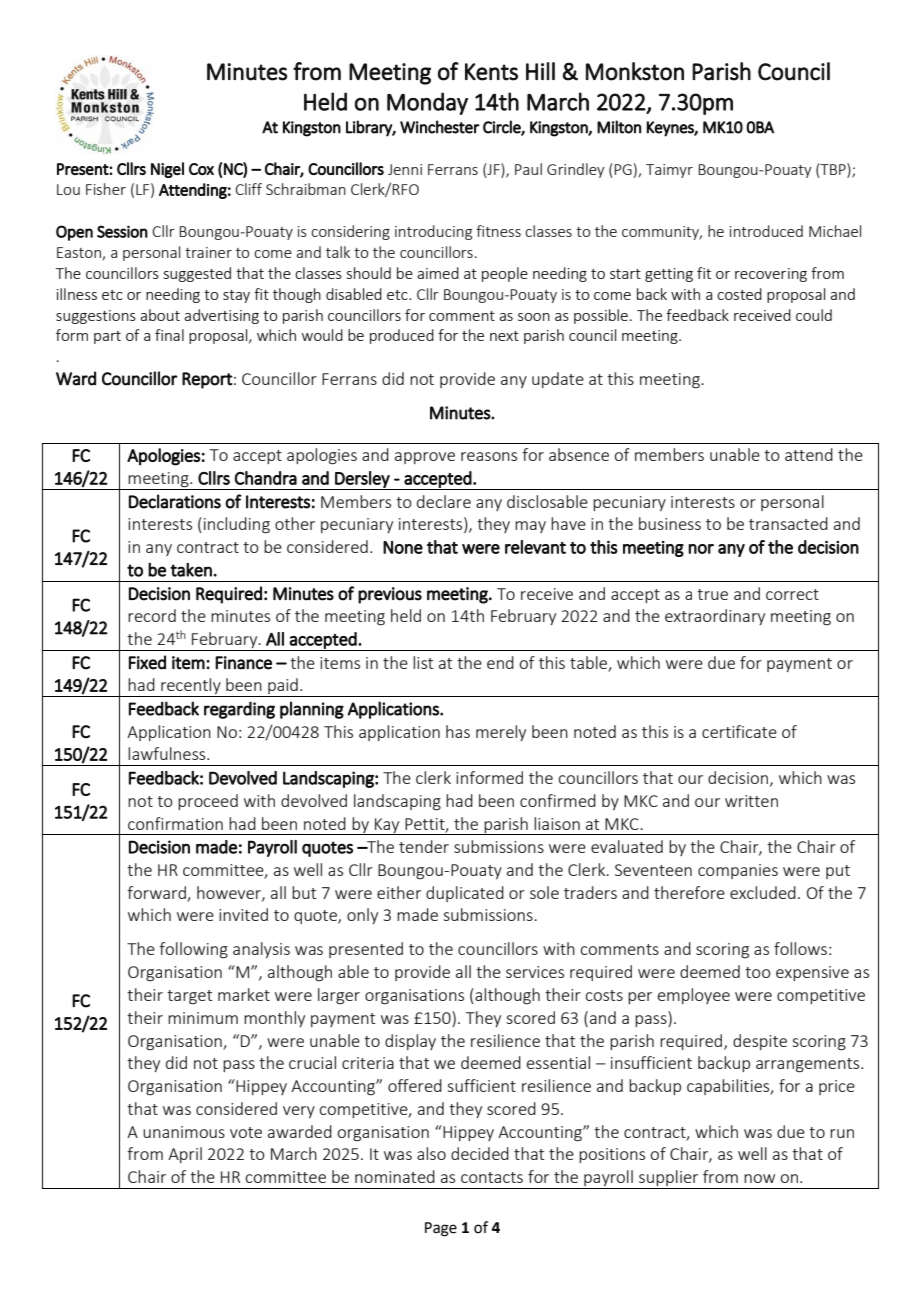 The width and height of the image is (924, 1308). I want to click on now, so click(759, 1178).
